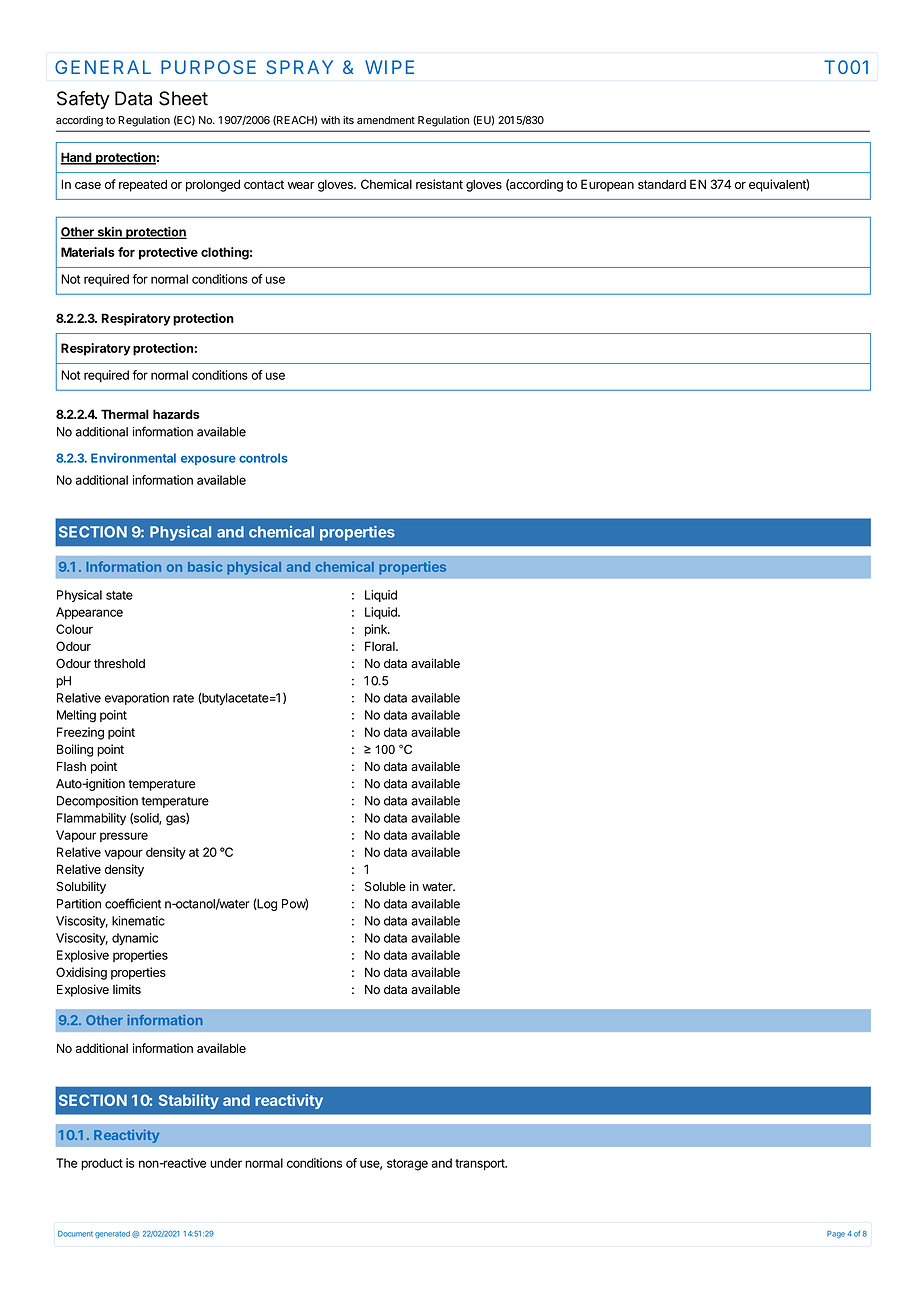  I want to click on pink, so click(377, 630).
